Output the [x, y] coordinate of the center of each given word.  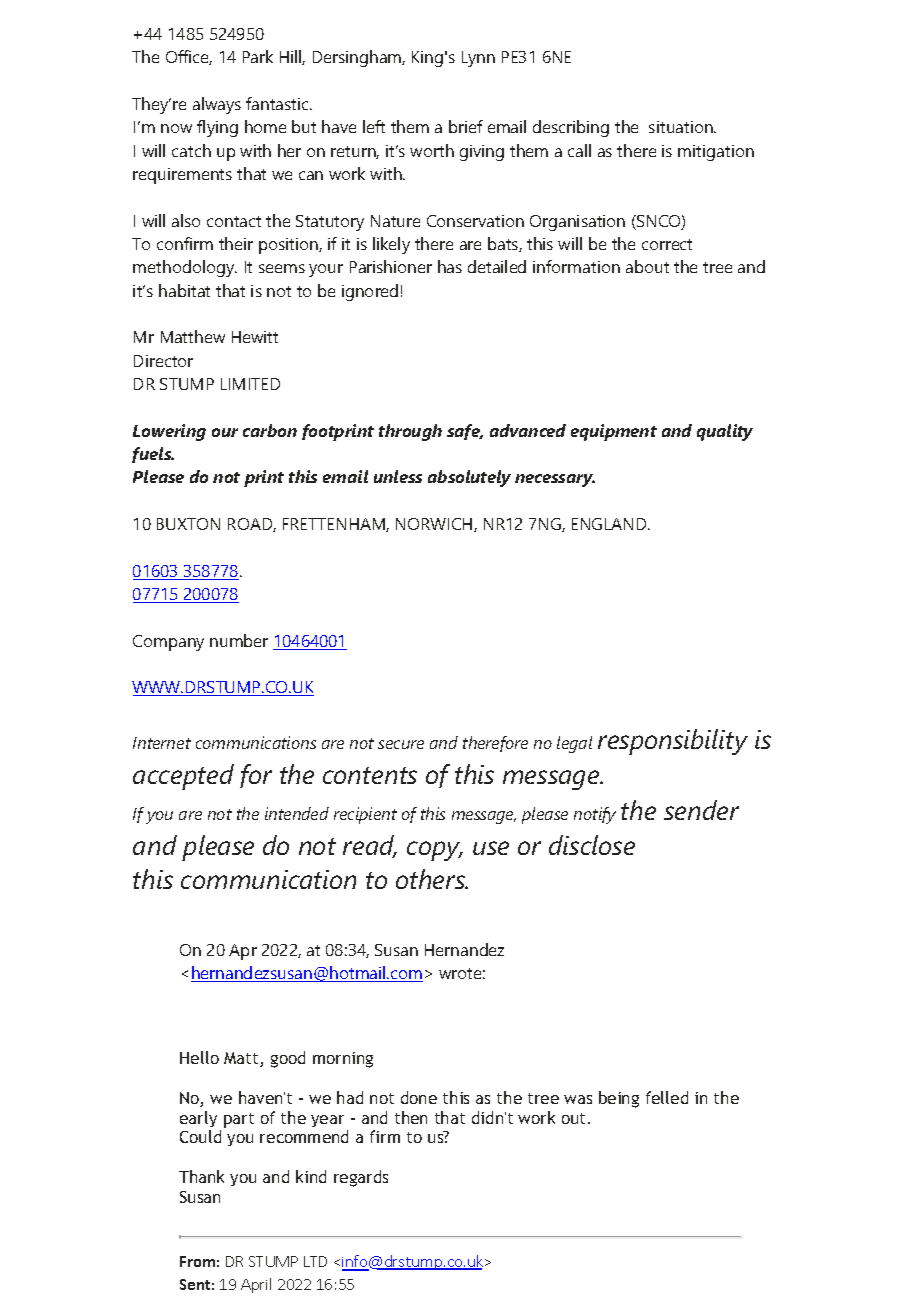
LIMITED [250, 384]
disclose [592, 845]
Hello [199, 1057]
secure [401, 744]
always [217, 105]
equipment [614, 432]
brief [466, 126]
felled [667, 1097]
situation [682, 127]
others [431, 879]
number [239, 640]
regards [361, 1178]
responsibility [673, 742]
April [256, 1285]
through [410, 432]
